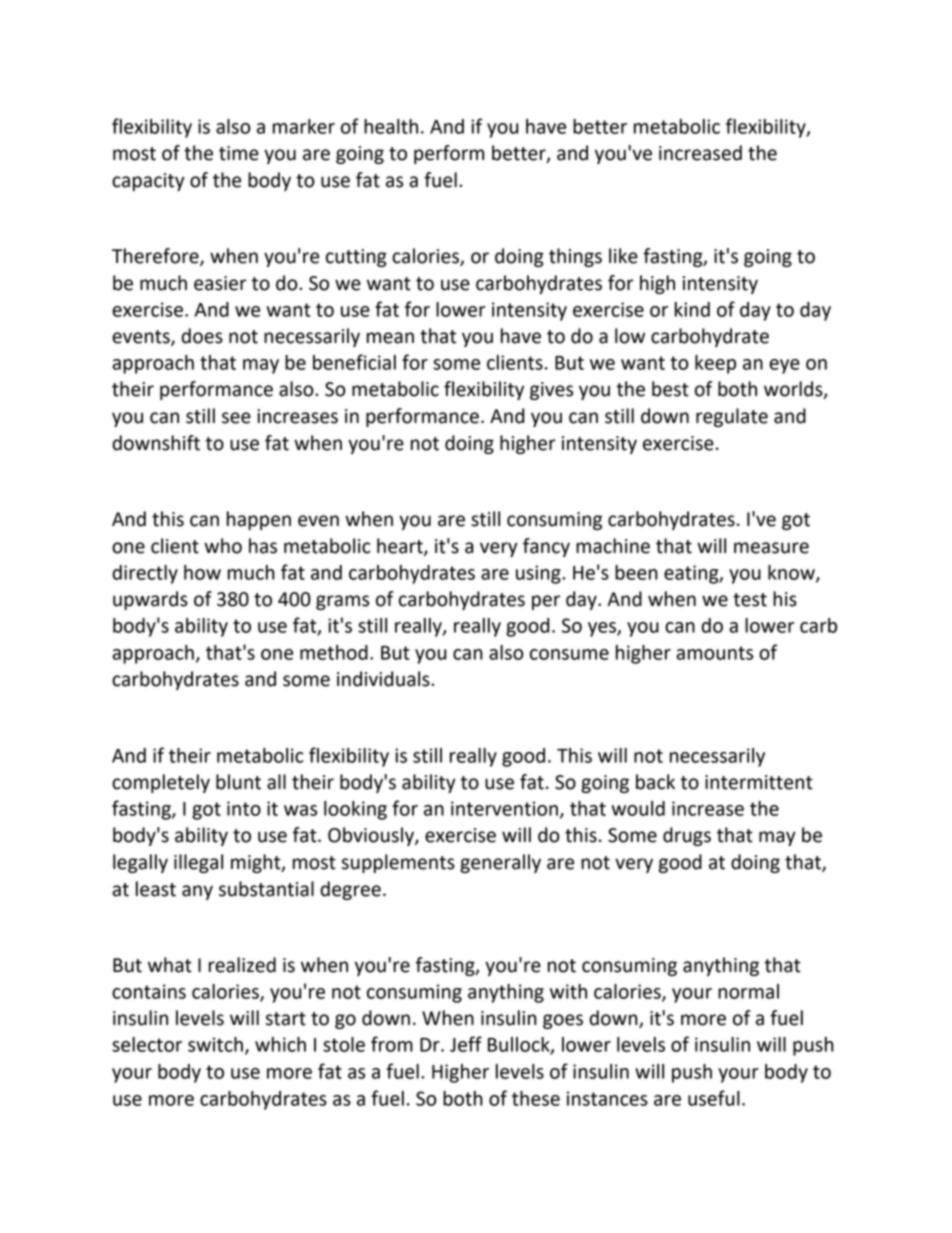 The image size is (952, 1233). Describe the element at coordinates (239, 153) in the screenshot. I see `time` at that location.
